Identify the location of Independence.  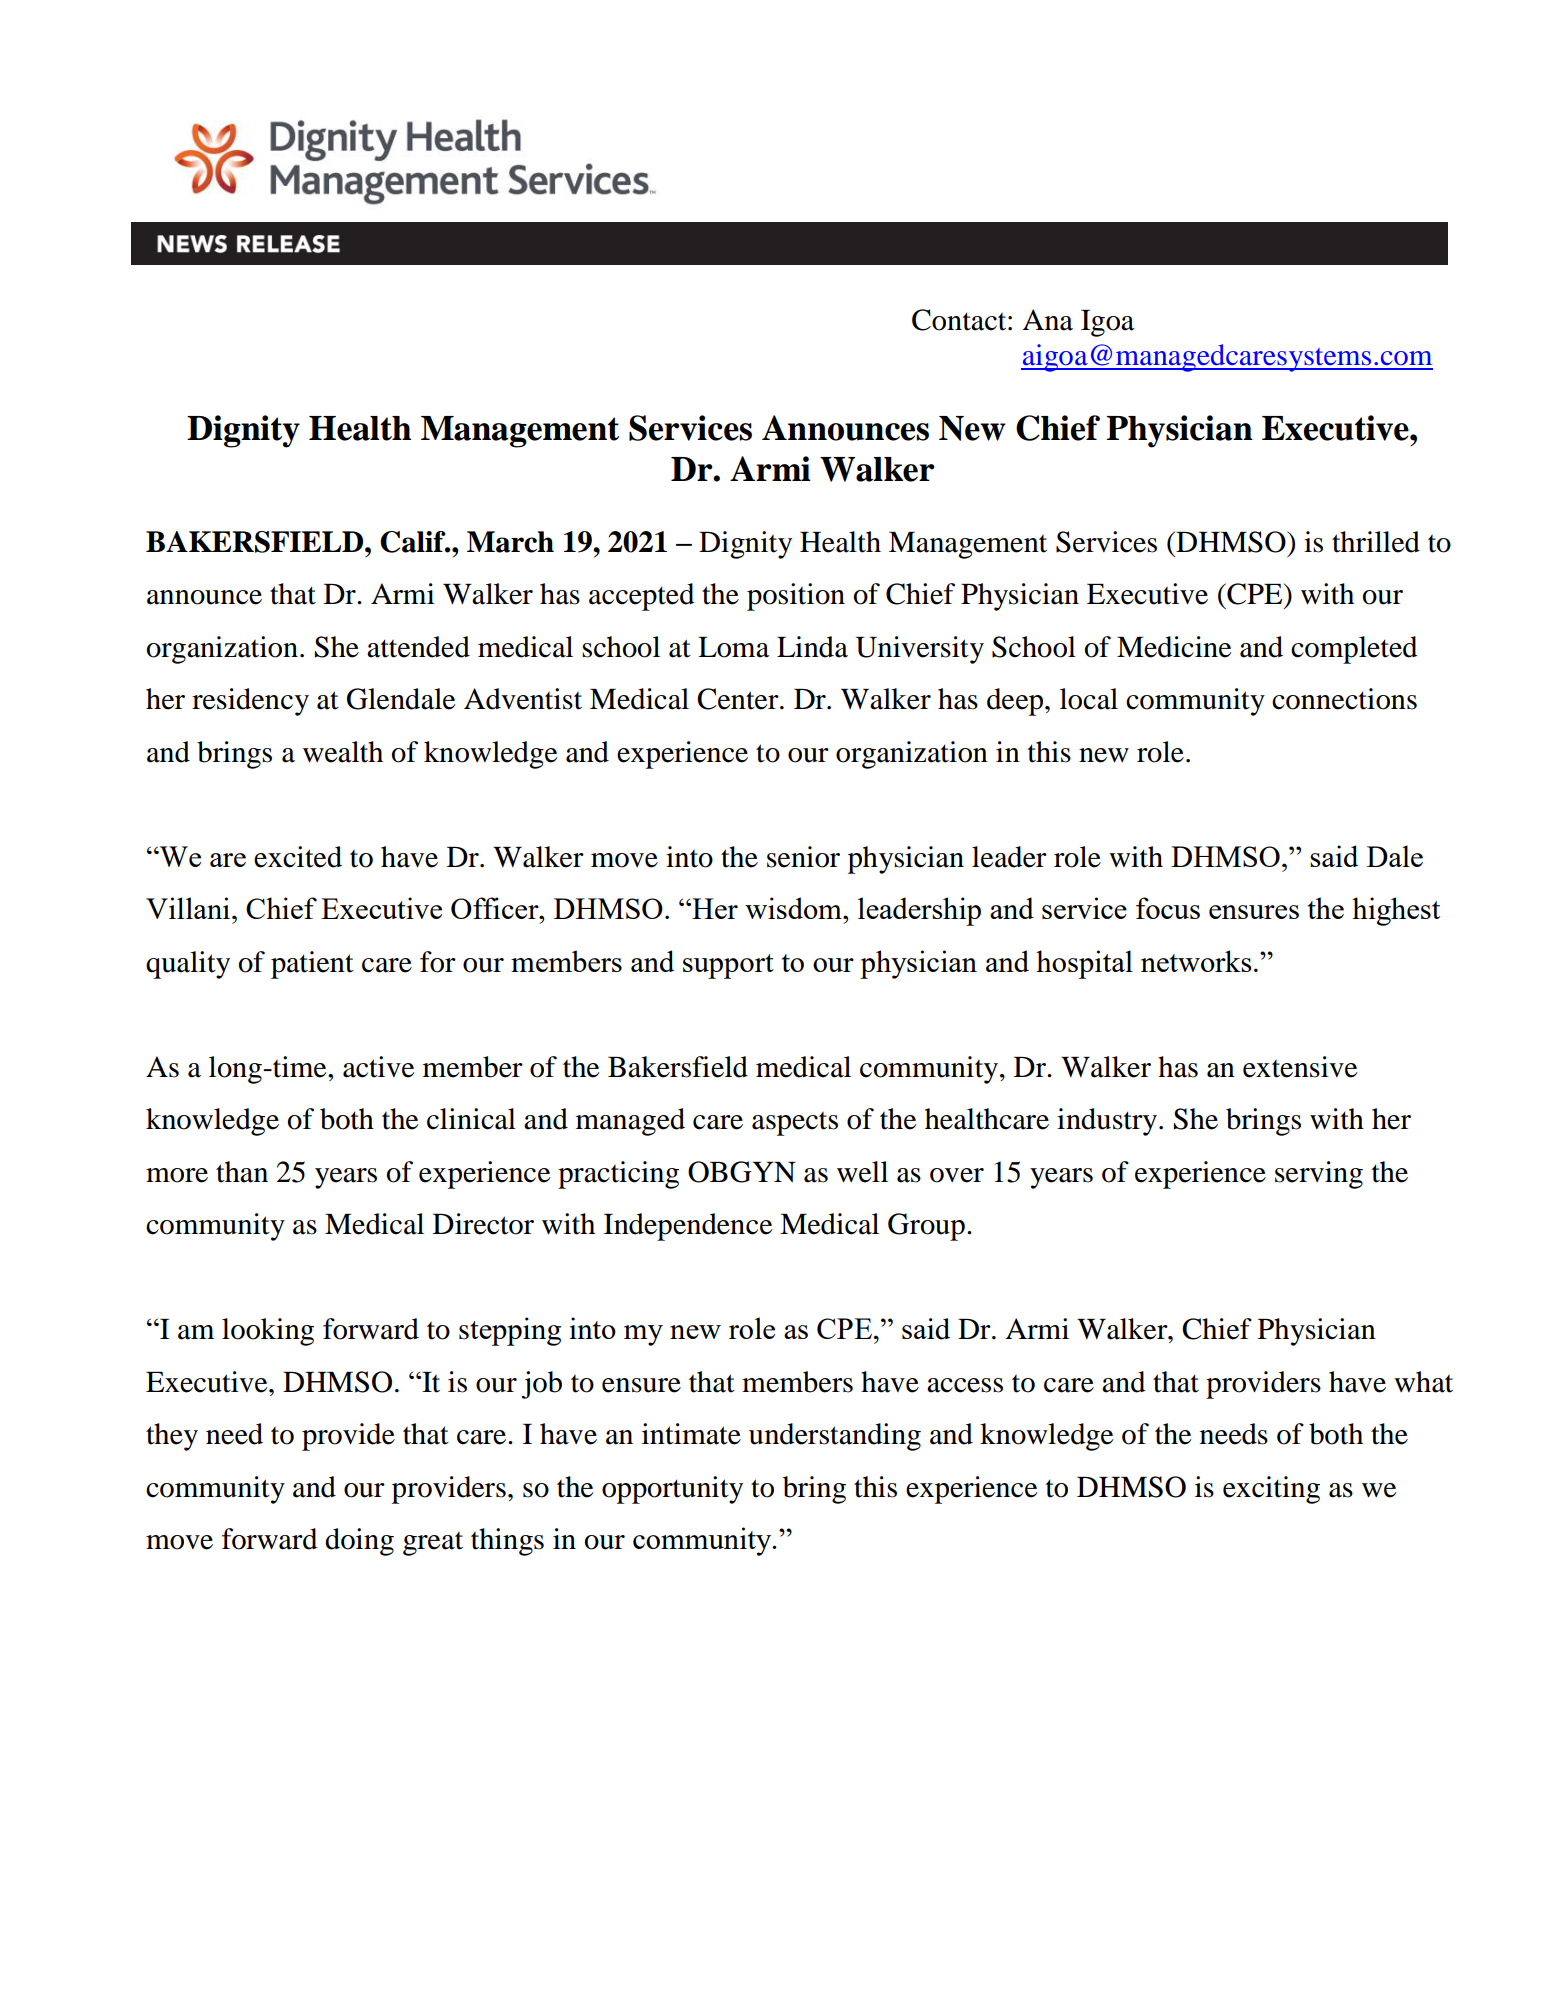
(688, 1227).
